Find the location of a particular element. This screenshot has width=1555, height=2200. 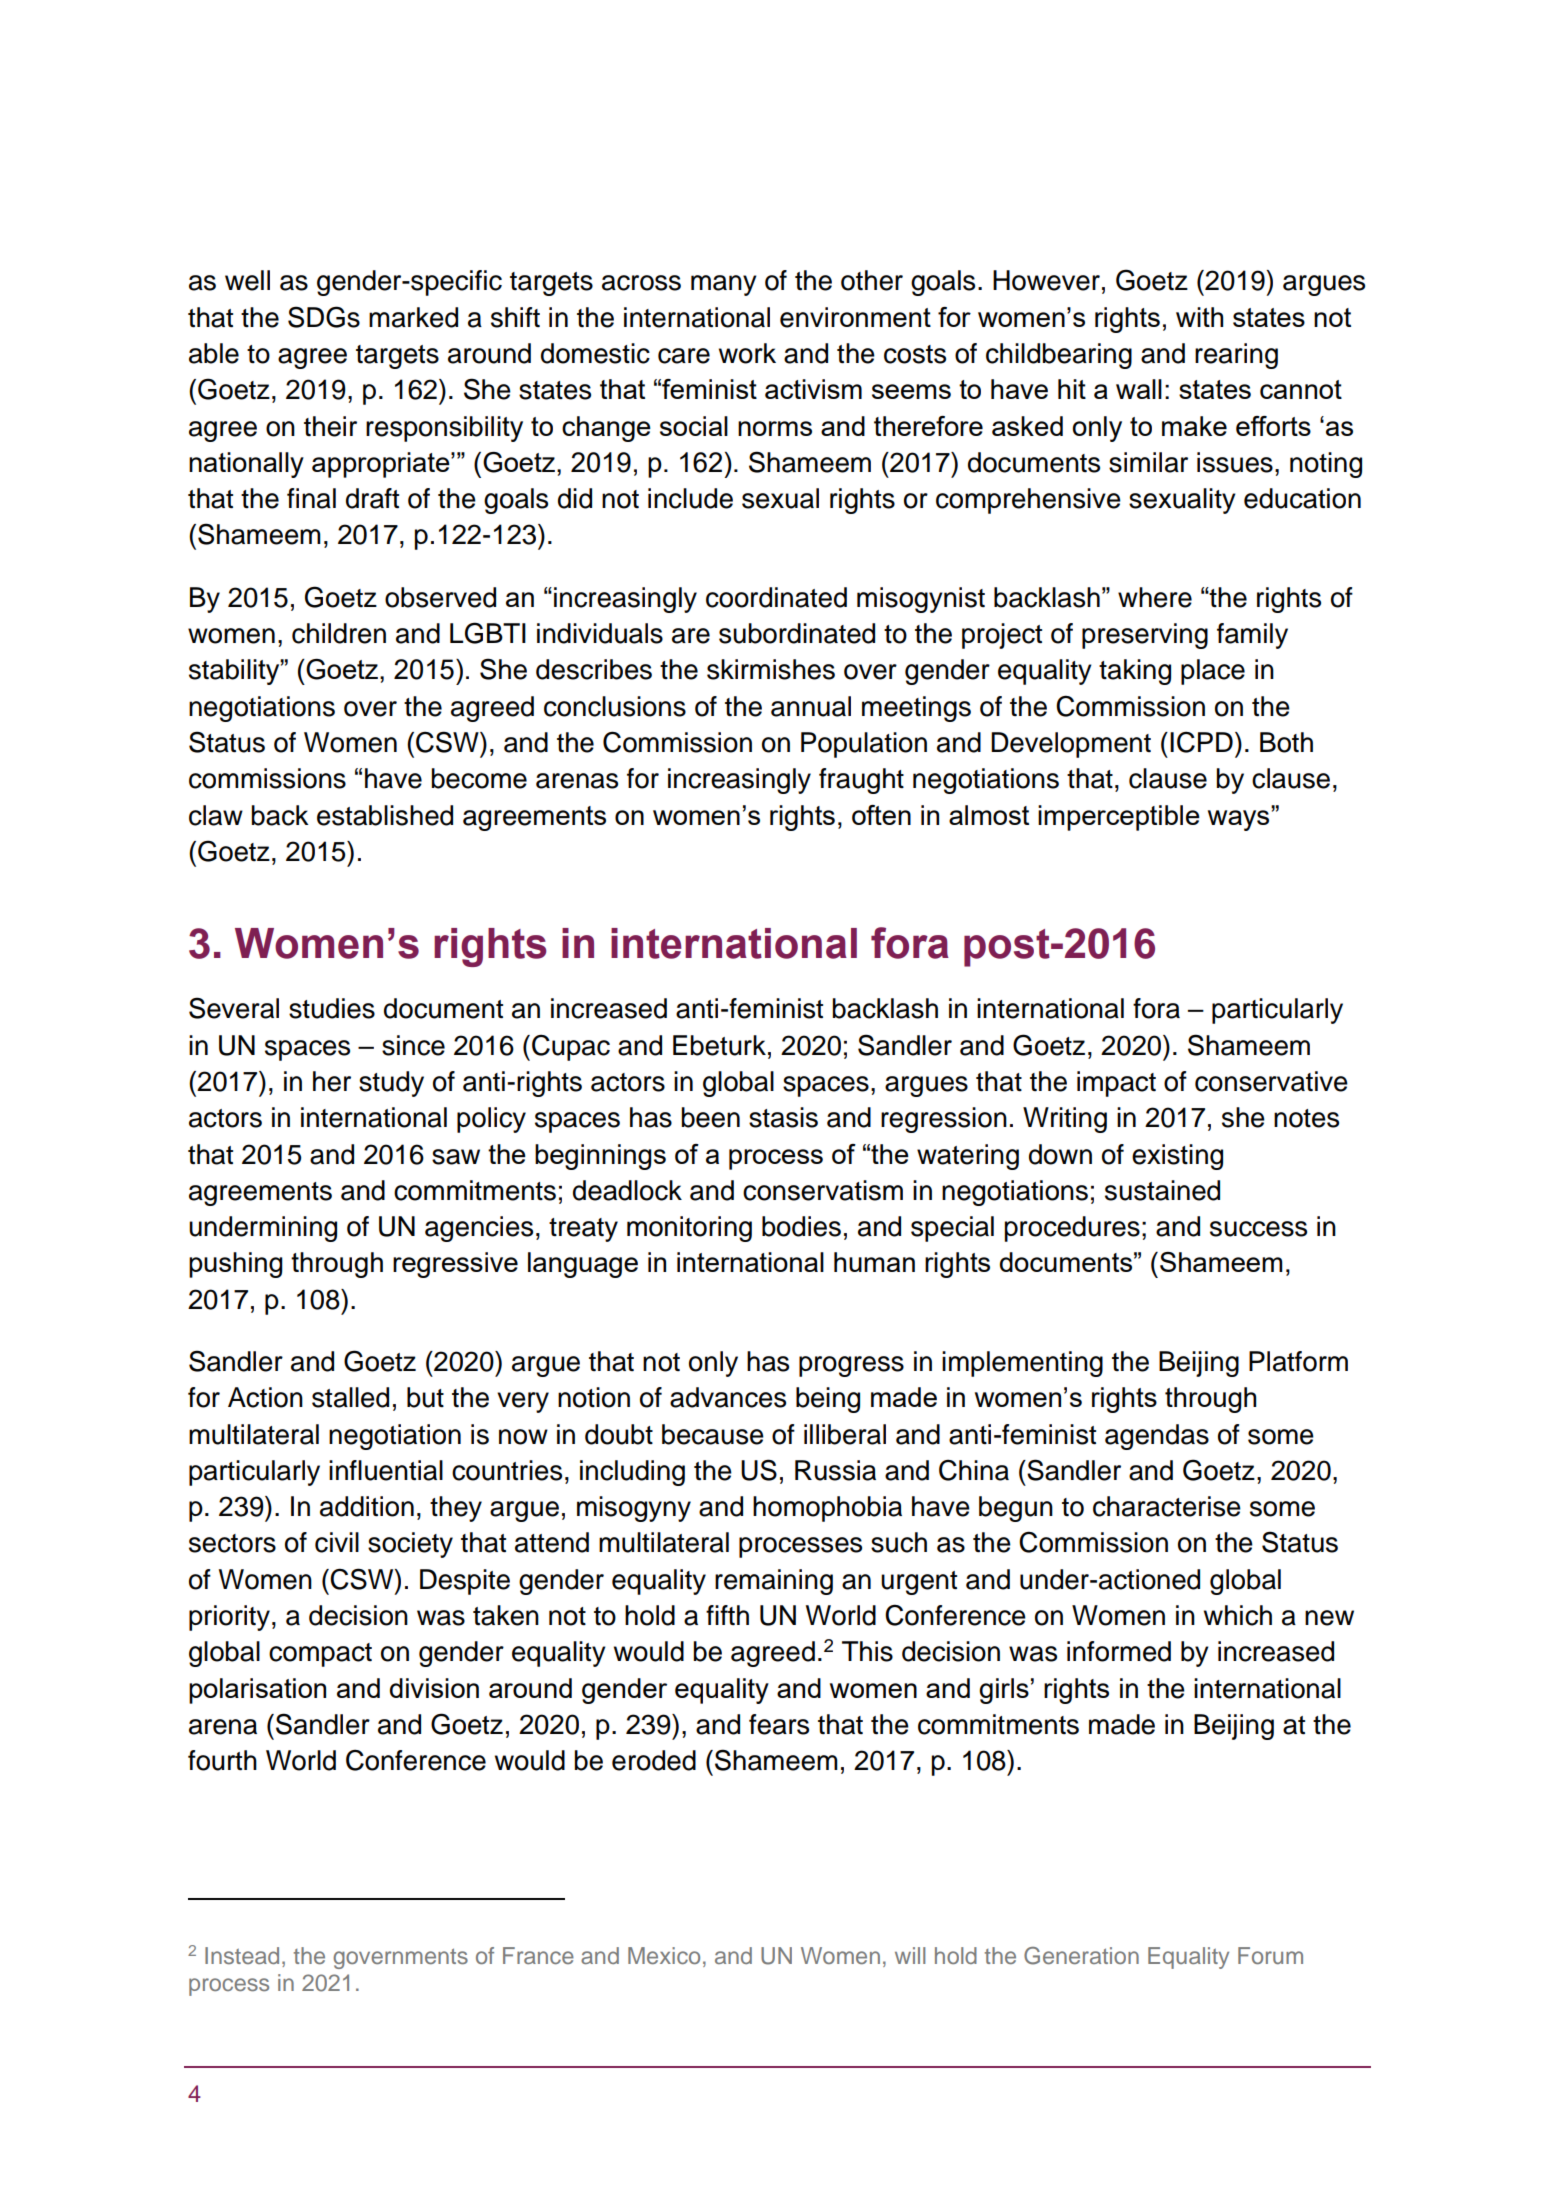

existing is located at coordinates (1177, 1157).
